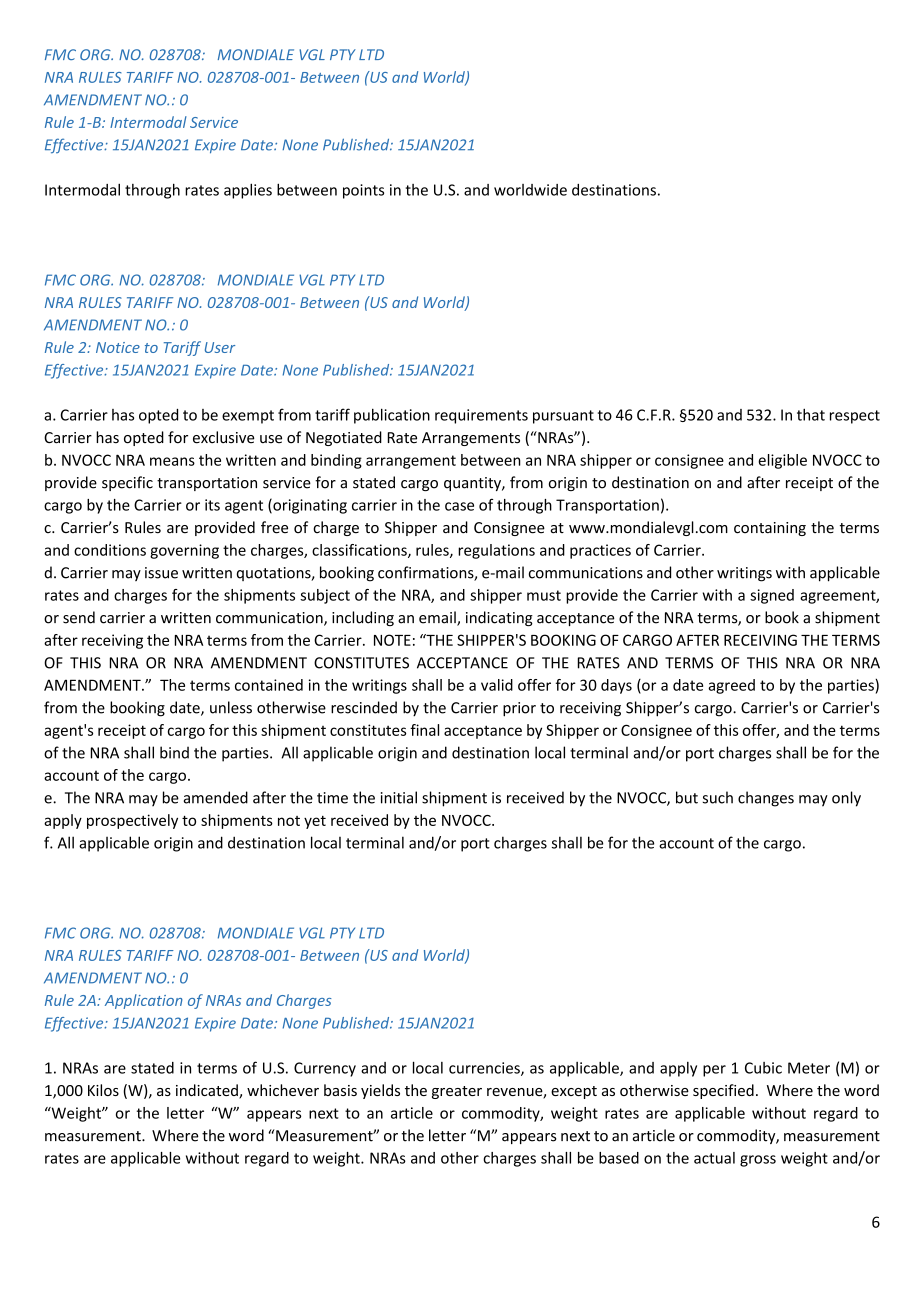  Describe the element at coordinates (459, 506) in the document. I see `case` at that location.
